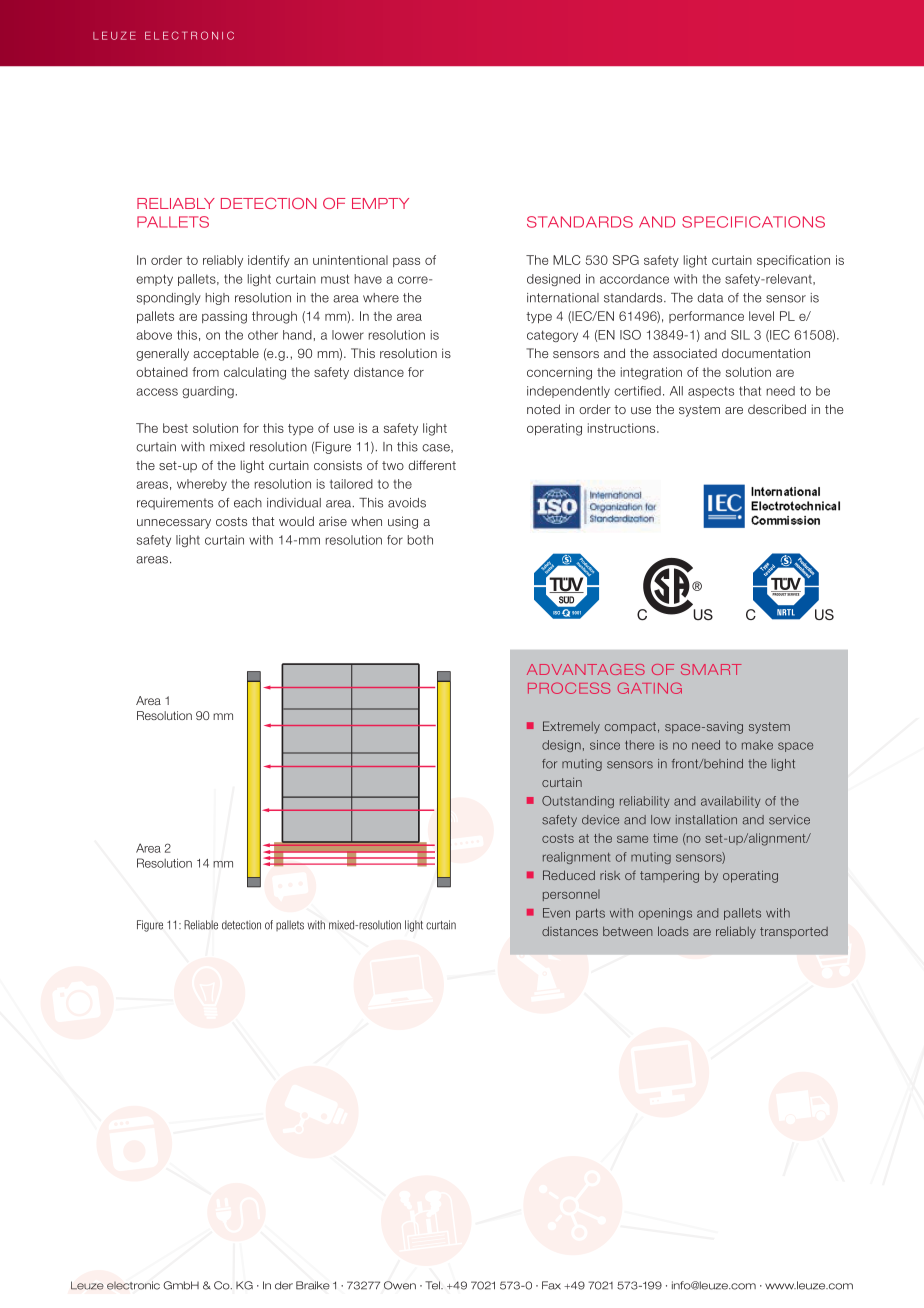 The image size is (924, 1308). I want to click on international, so click(563, 298).
